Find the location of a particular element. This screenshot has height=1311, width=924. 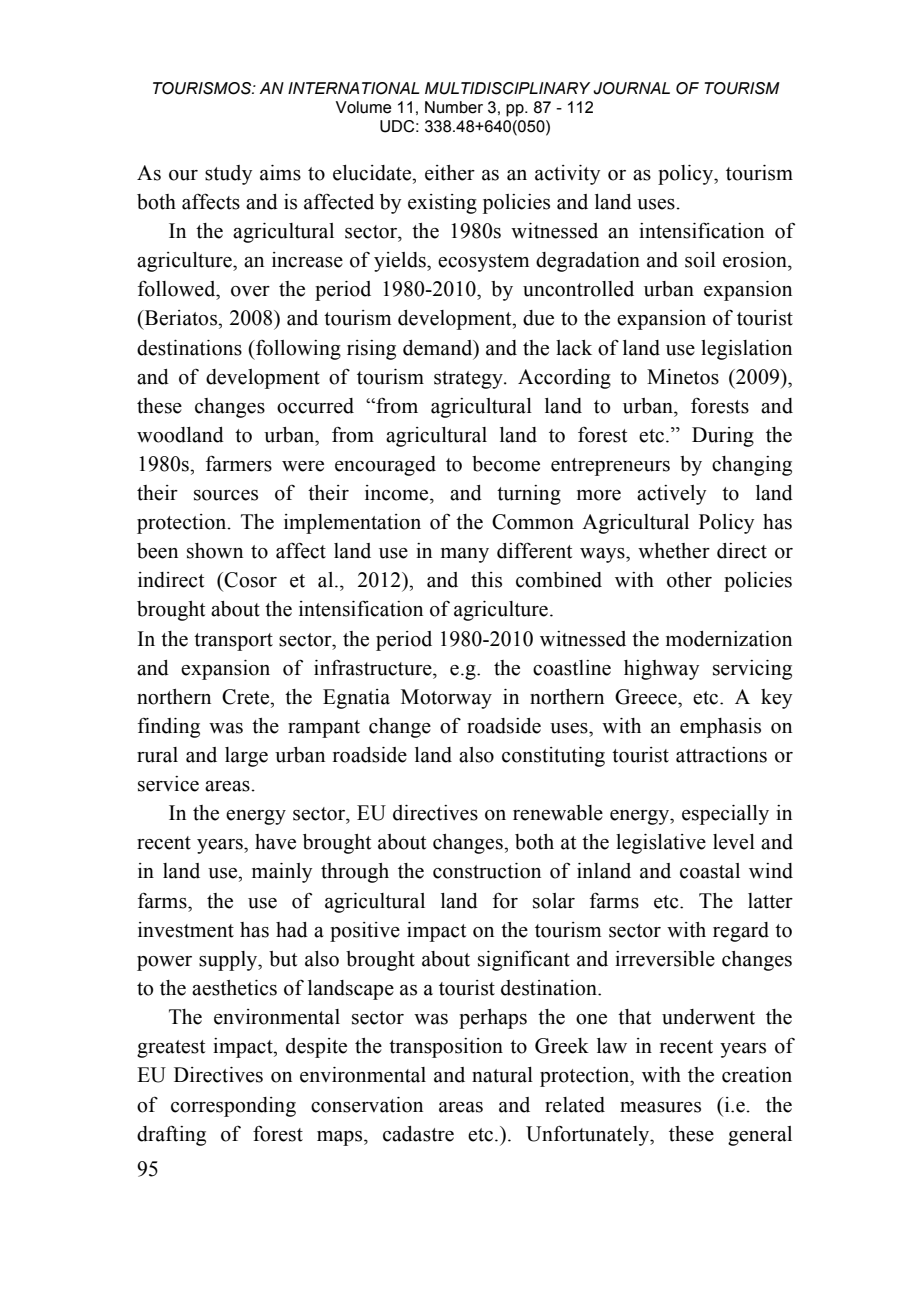

Number is located at coordinates (454, 107).
